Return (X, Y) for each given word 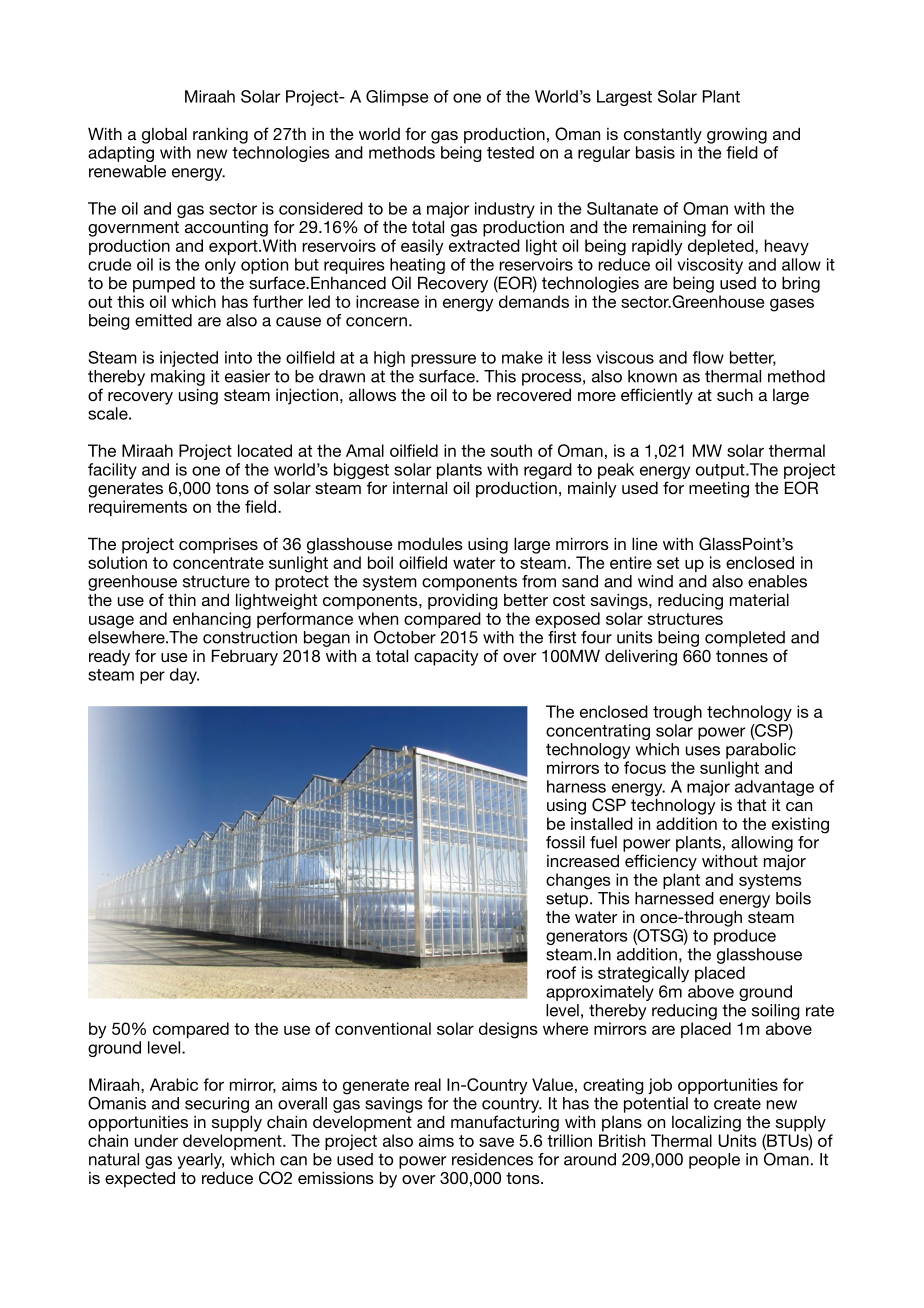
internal (420, 487)
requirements (138, 508)
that (751, 804)
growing (737, 135)
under (156, 1140)
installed (602, 823)
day (184, 676)
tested (510, 152)
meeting (719, 489)
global (164, 135)
